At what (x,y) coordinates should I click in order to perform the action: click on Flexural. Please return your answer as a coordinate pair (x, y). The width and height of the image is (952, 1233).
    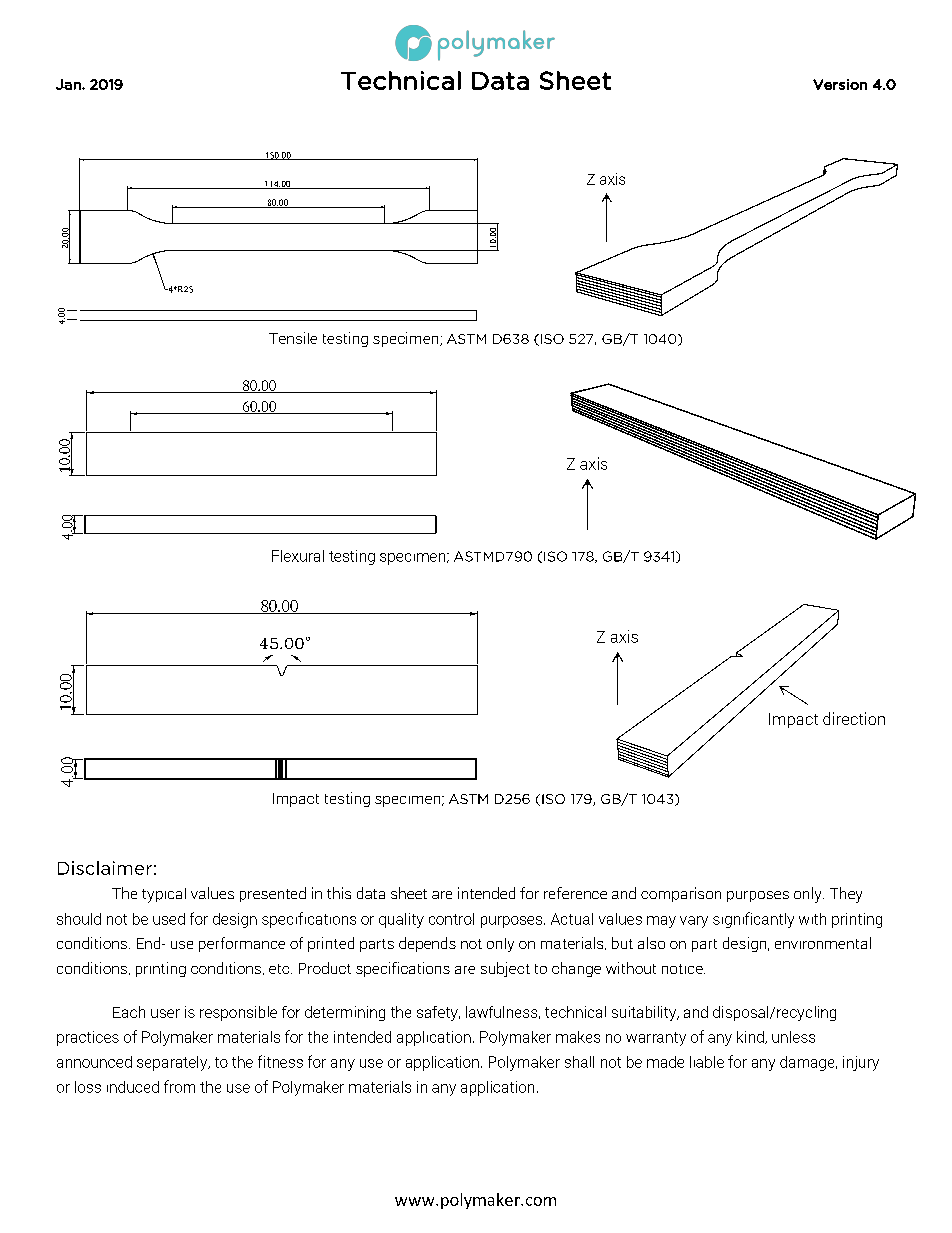
    Looking at the image, I should click on (298, 556).
